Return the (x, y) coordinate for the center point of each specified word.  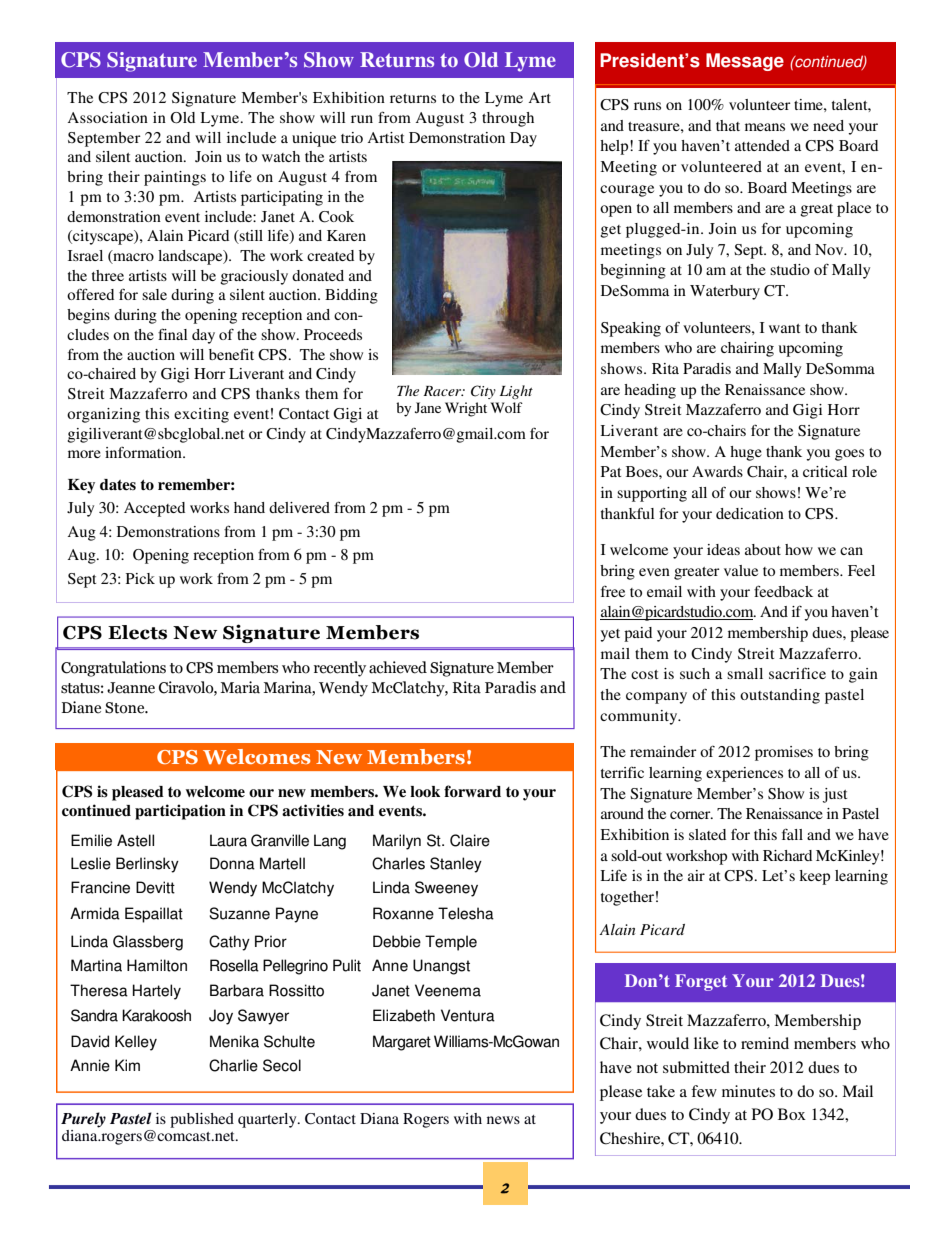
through (508, 119)
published (202, 1120)
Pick (140, 578)
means (765, 127)
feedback (783, 591)
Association (108, 117)
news (503, 1120)
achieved (398, 667)
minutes (748, 1091)
